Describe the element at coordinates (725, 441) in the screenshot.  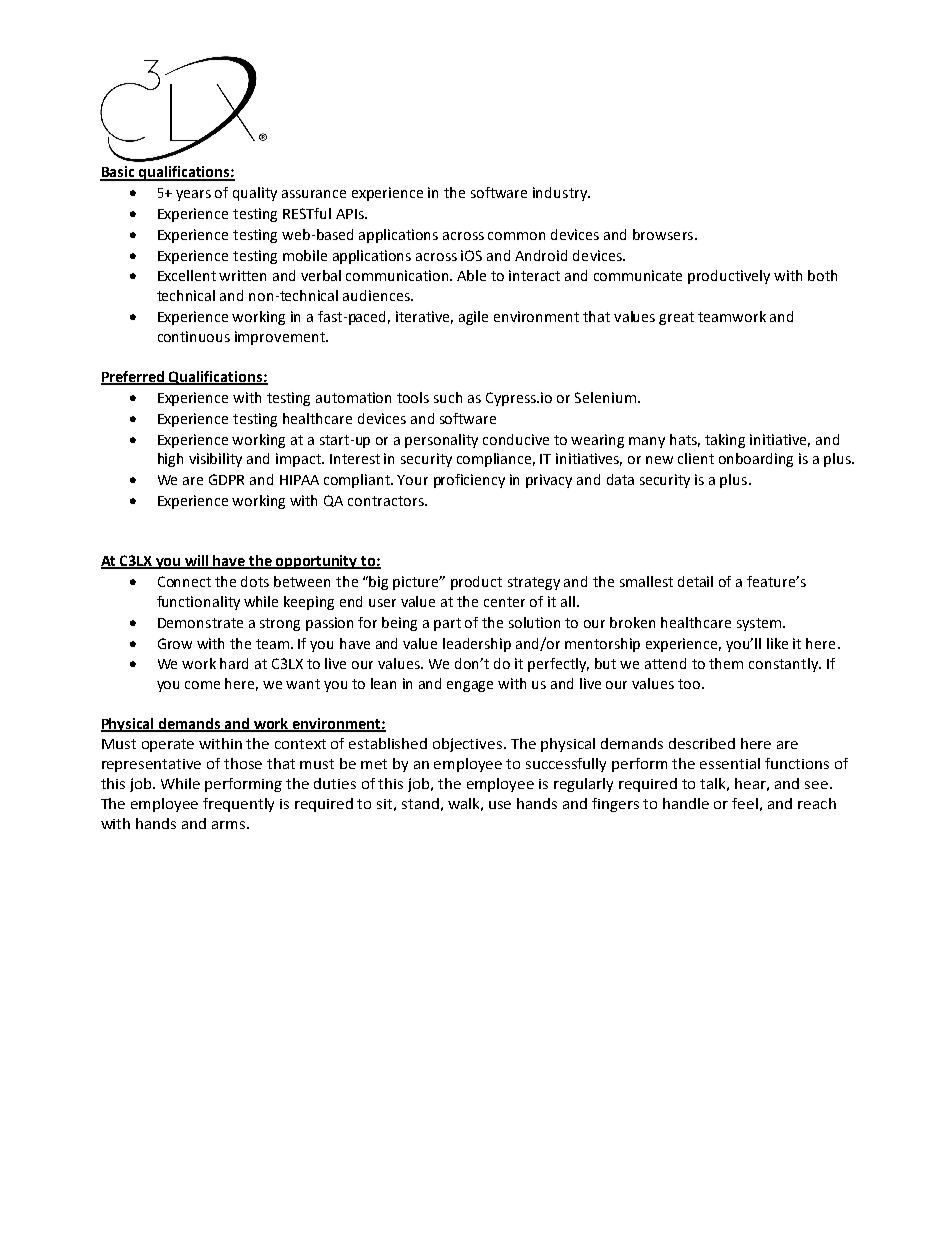
I see `taking` at that location.
